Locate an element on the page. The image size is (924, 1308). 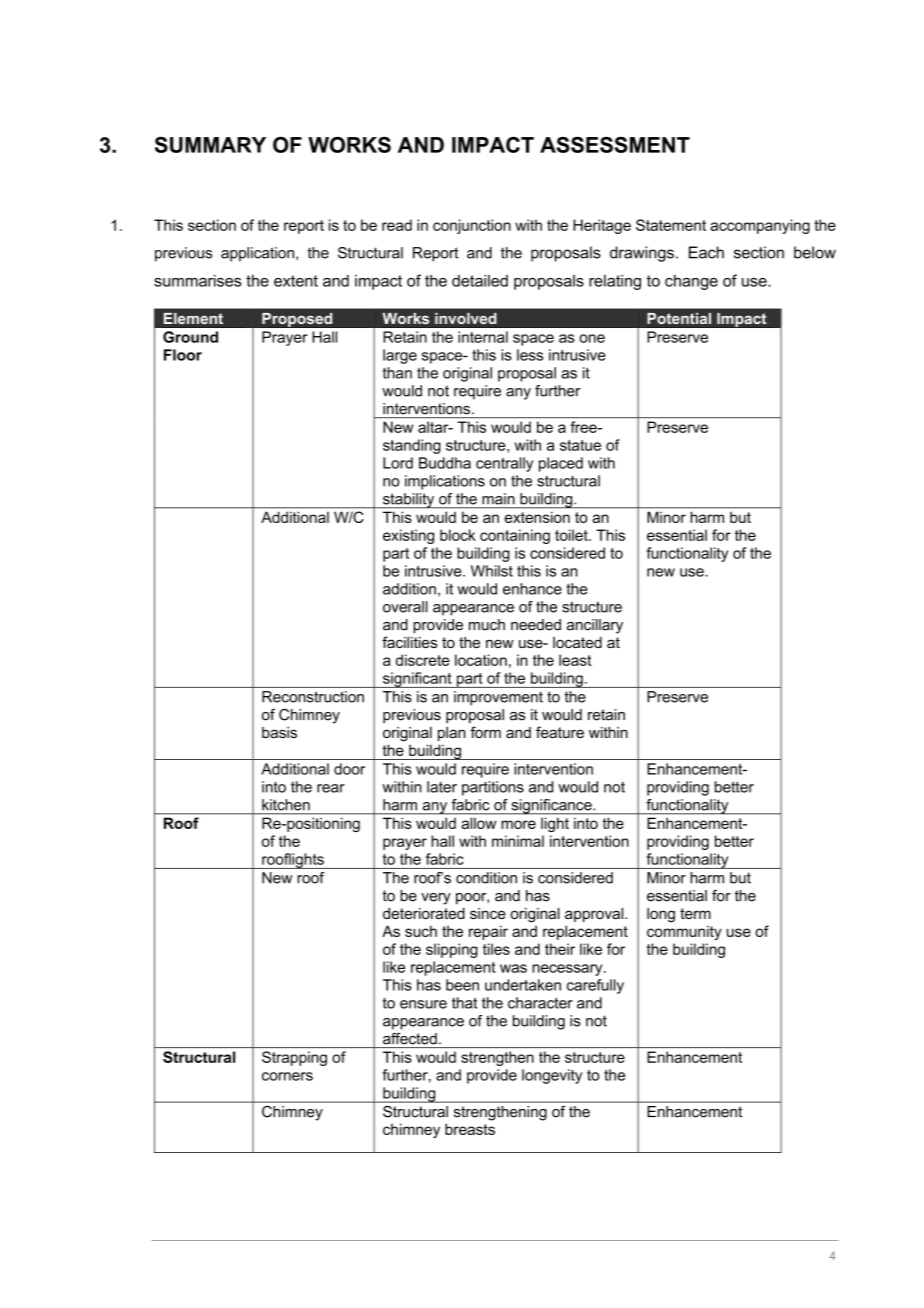
conjunction is located at coordinates (472, 226).
